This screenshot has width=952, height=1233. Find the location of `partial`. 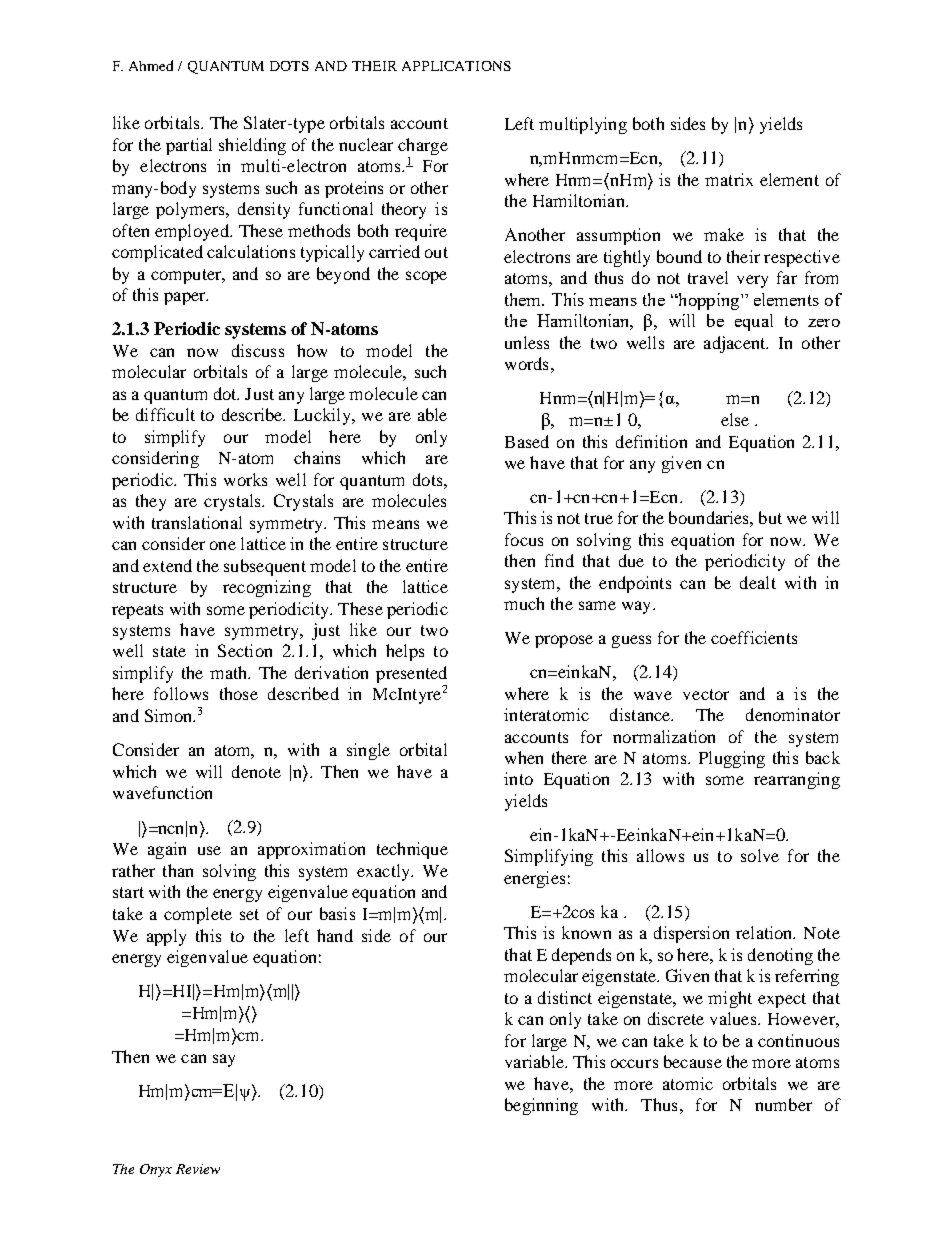

partial is located at coordinates (189, 146).
